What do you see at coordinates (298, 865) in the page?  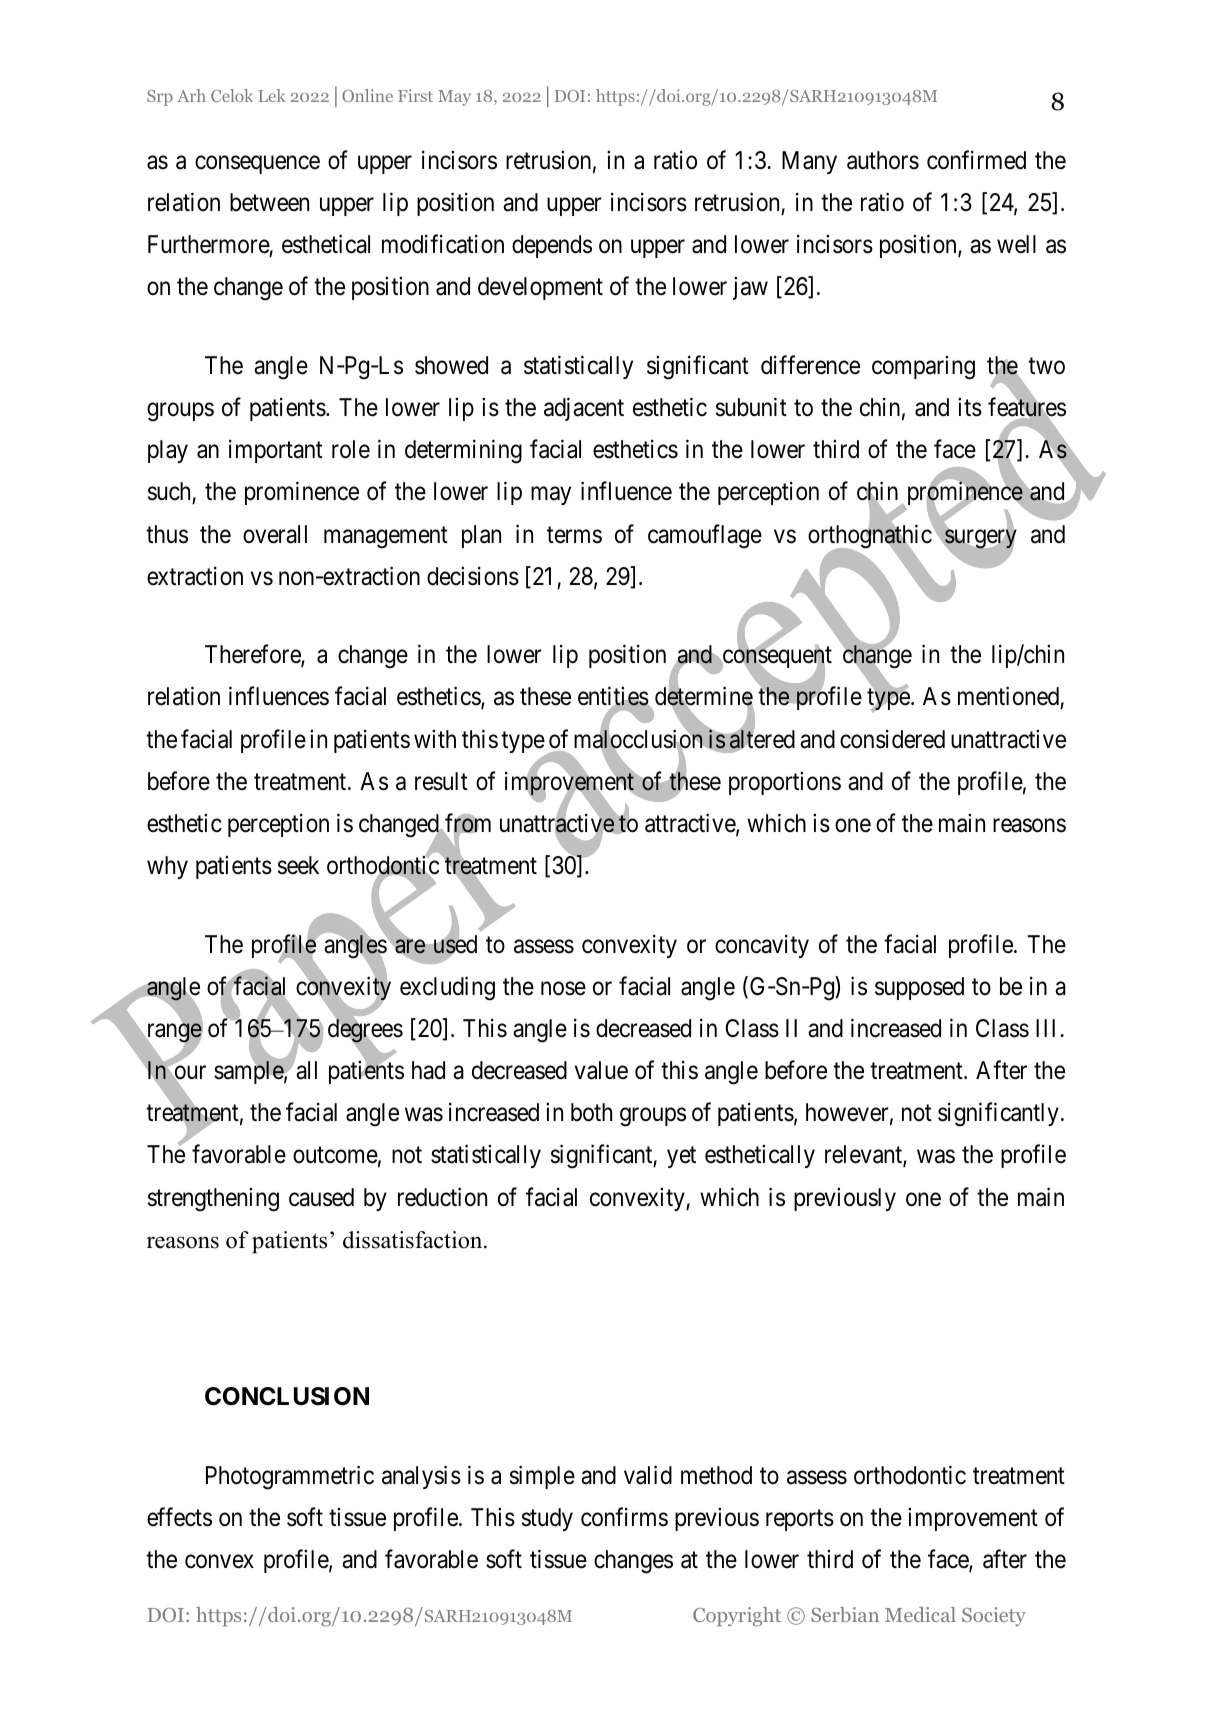 I see `seek` at bounding box center [298, 865].
